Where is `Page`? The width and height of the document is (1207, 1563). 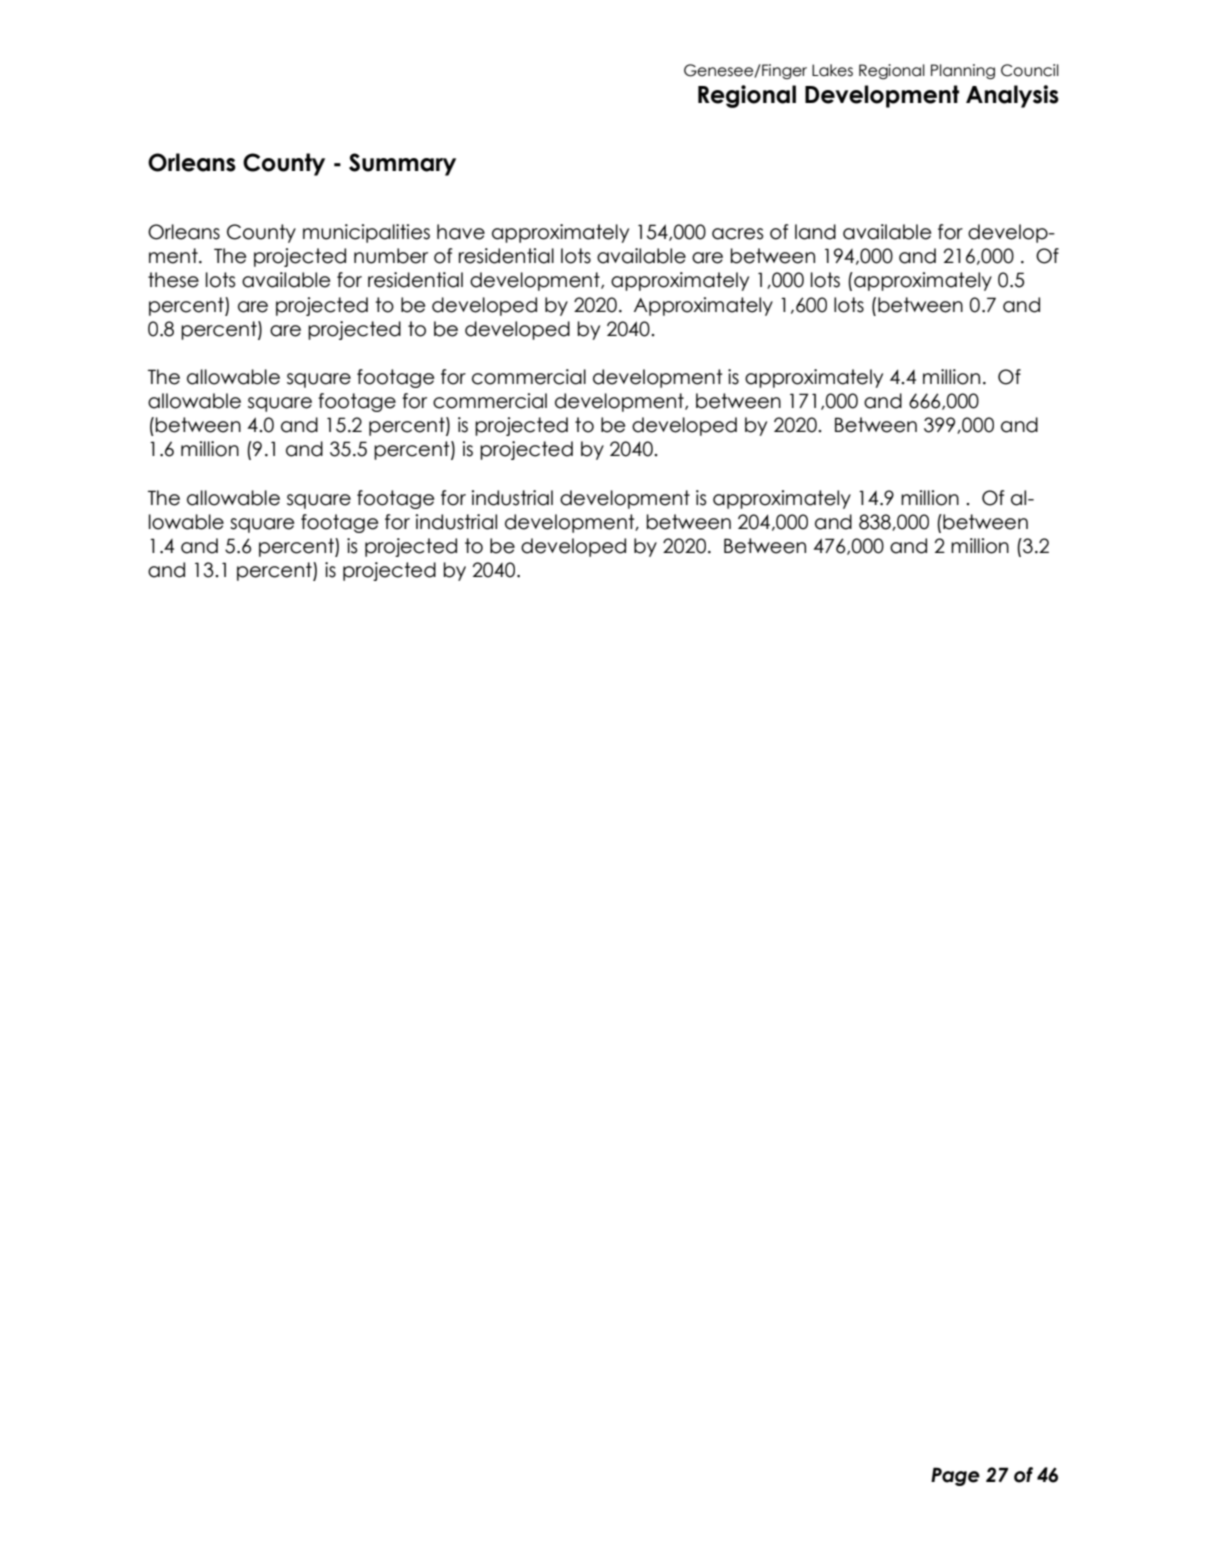 Page is located at coordinates (955, 1476).
